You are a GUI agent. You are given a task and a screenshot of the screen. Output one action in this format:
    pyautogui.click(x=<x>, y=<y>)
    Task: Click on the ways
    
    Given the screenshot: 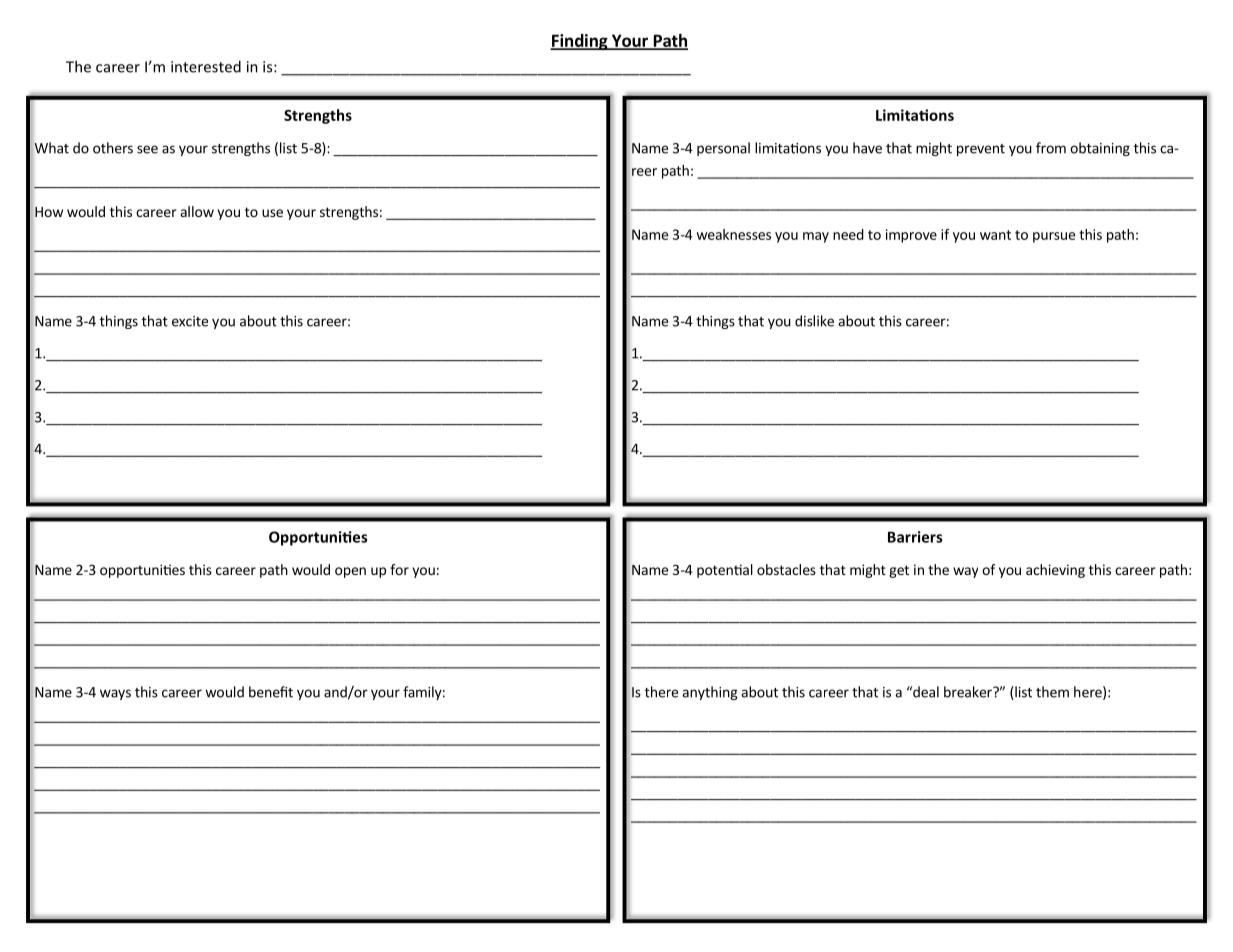 What is the action you would take?
    pyautogui.click(x=115, y=694)
